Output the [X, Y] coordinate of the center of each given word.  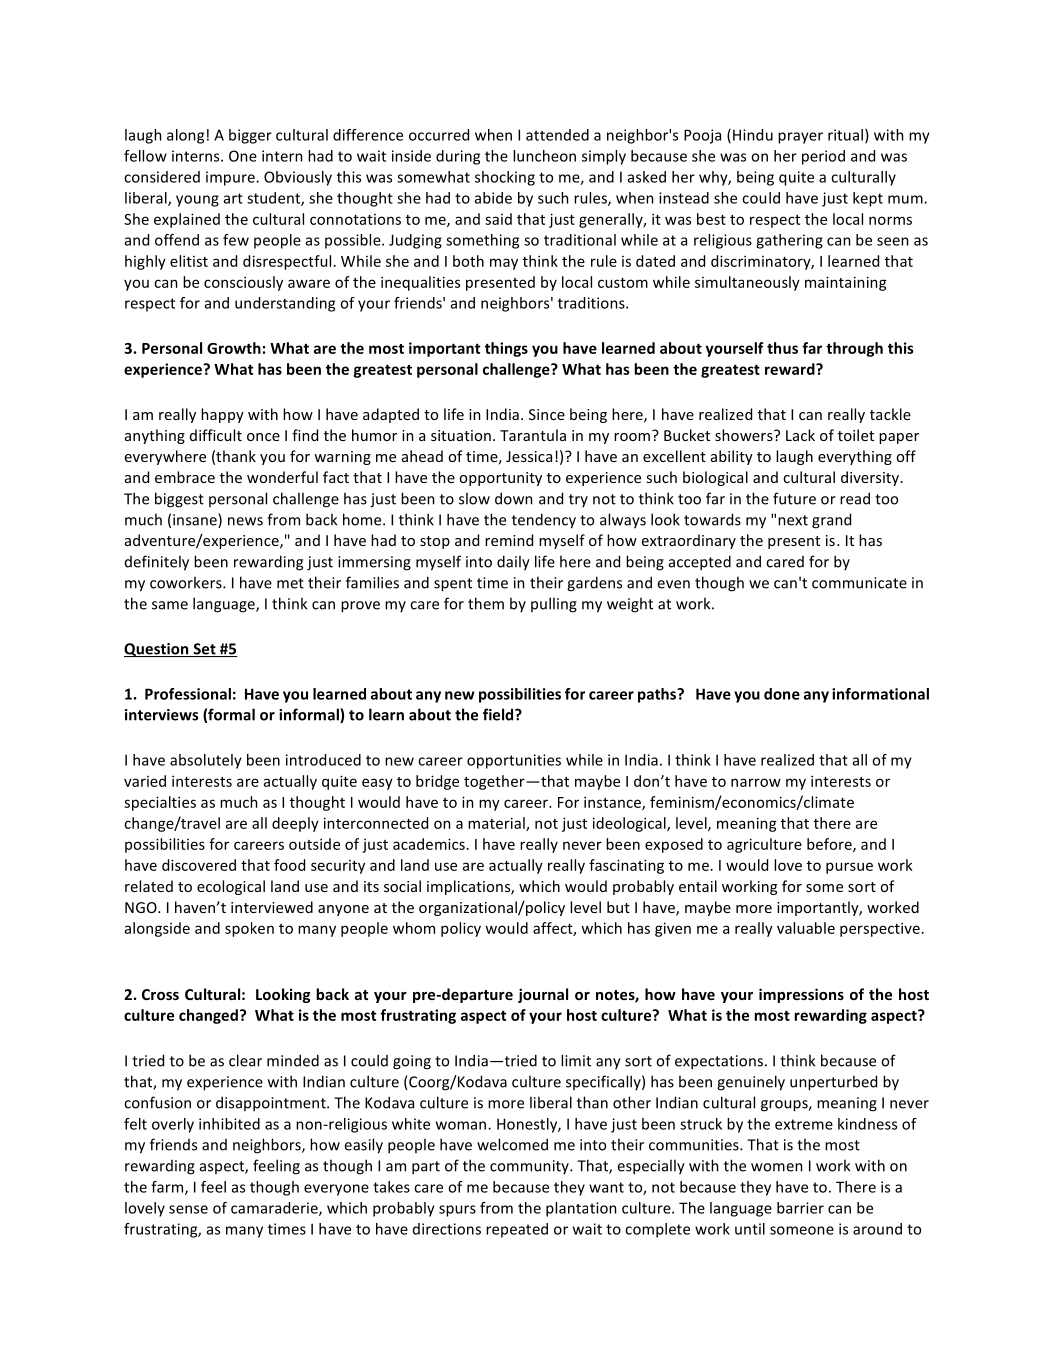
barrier [800, 1208]
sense [188, 1209]
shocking [505, 178]
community [530, 1167]
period [823, 157]
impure [231, 178]
